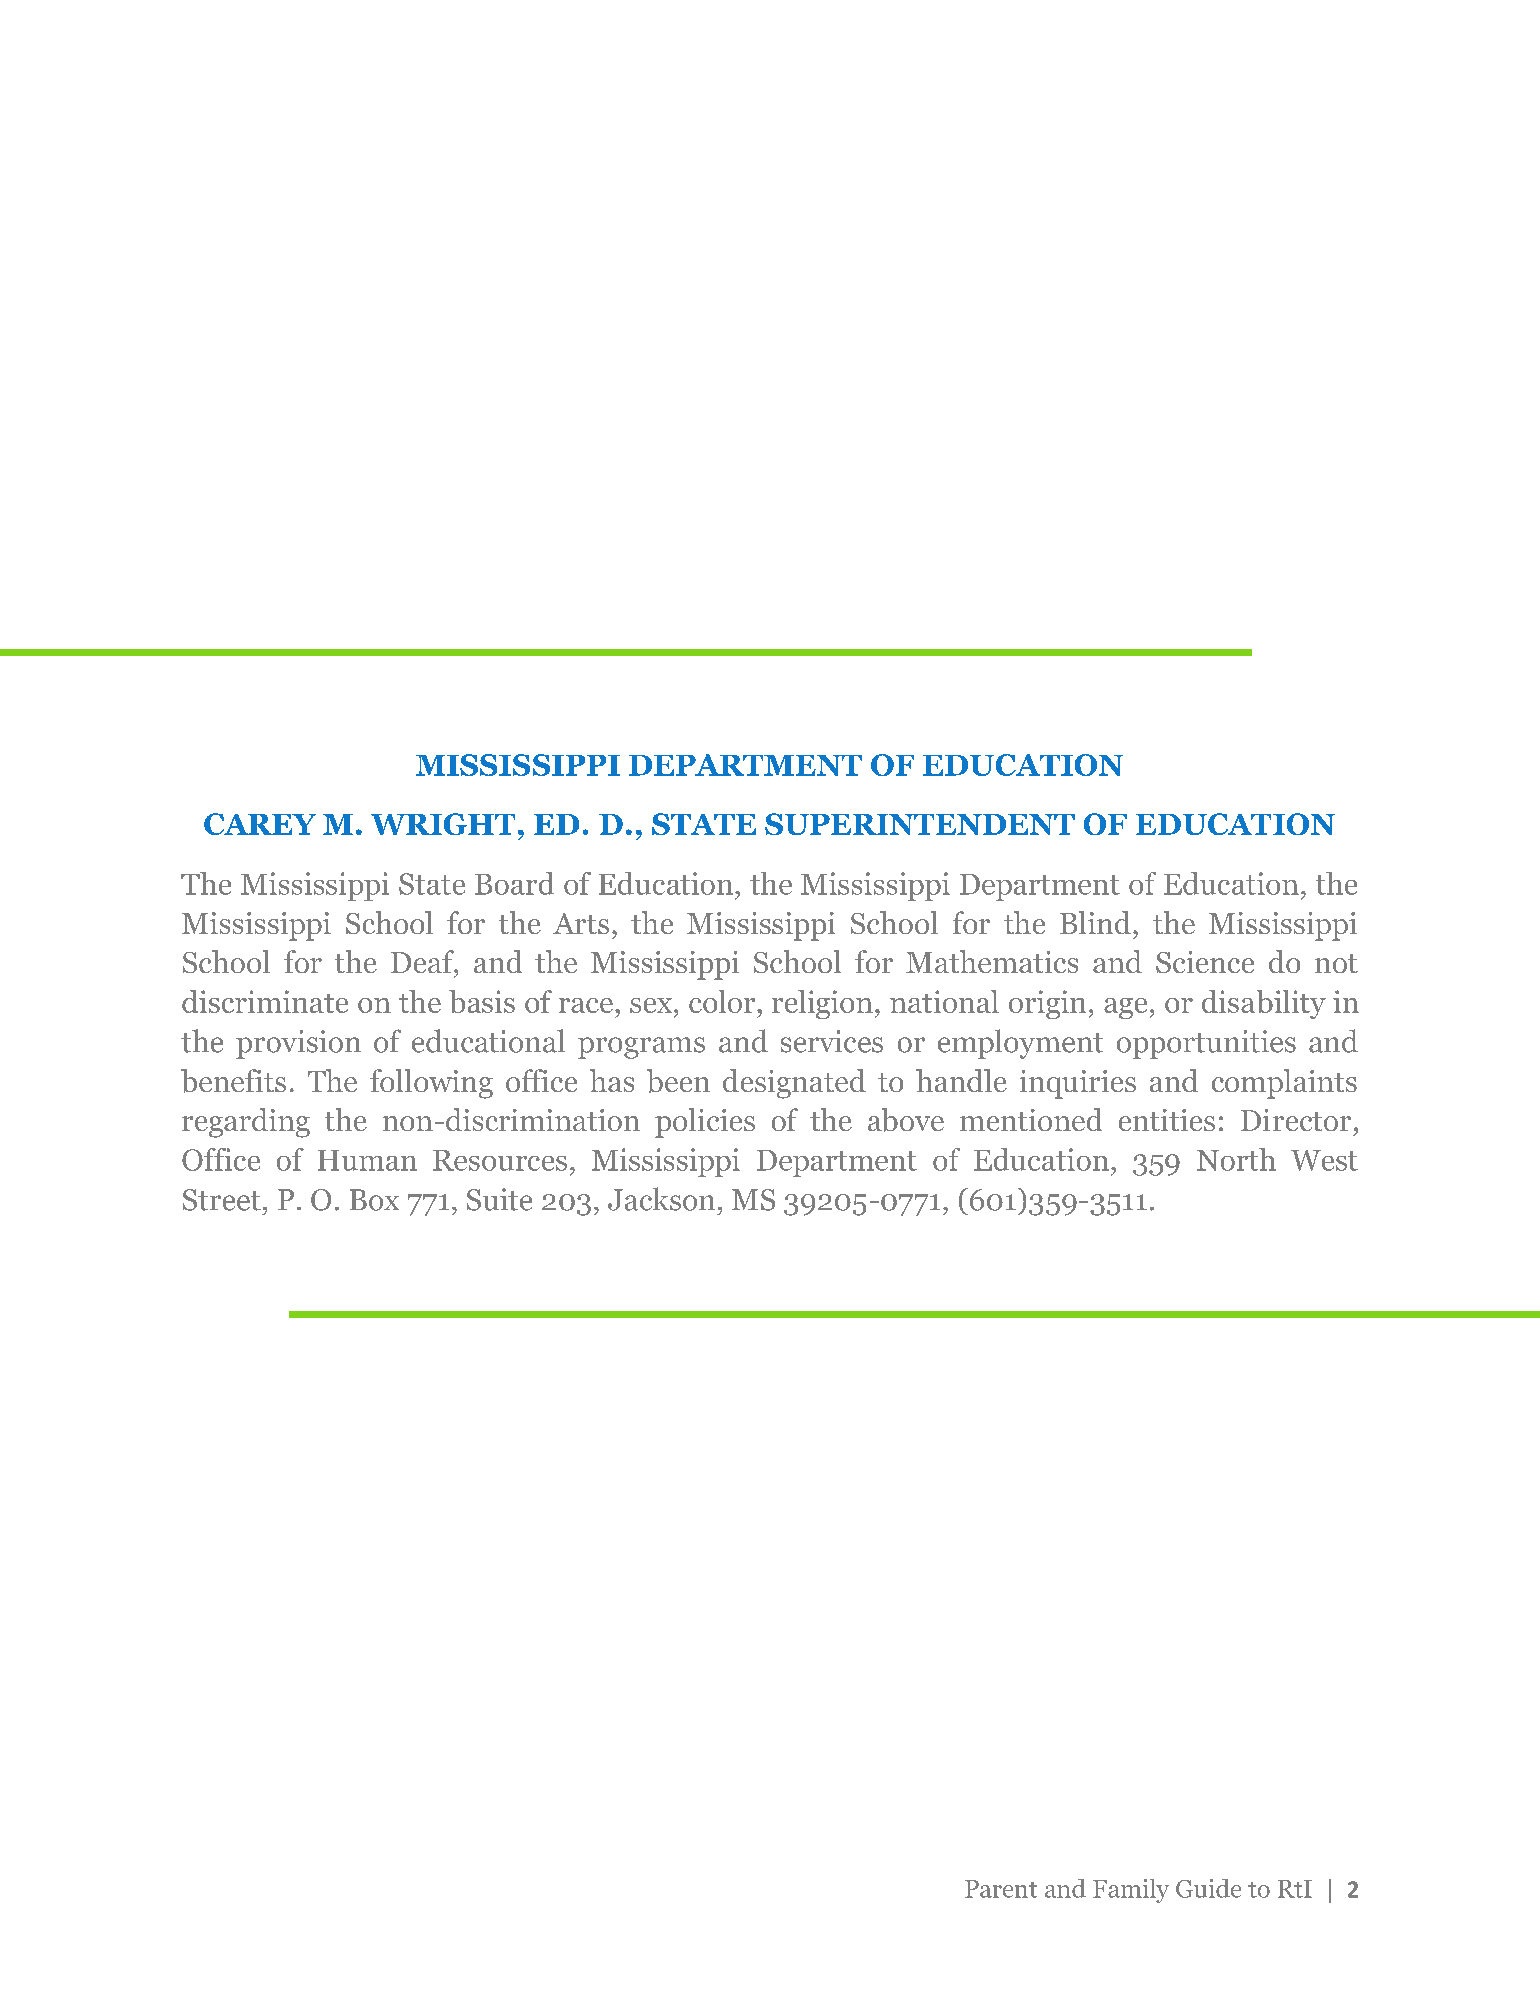 This page has width=1540, height=1992. What do you see at coordinates (1095, 922) in the page?
I see `Blind` at bounding box center [1095, 922].
